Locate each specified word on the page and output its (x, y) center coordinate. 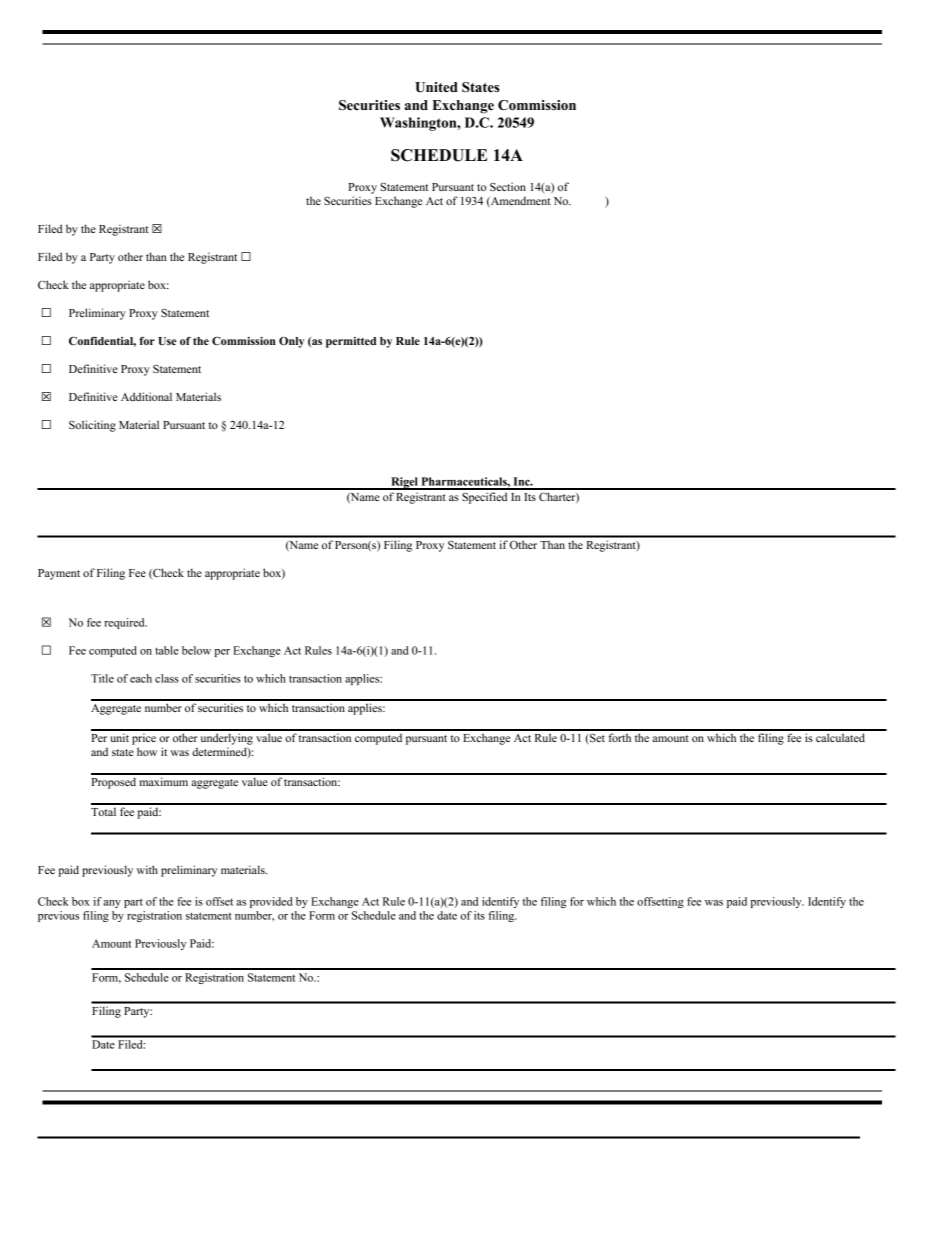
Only (291, 342)
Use (167, 341)
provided (271, 902)
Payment (59, 574)
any (112, 904)
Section (508, 186)
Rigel (404, 483)
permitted (351, 342)
